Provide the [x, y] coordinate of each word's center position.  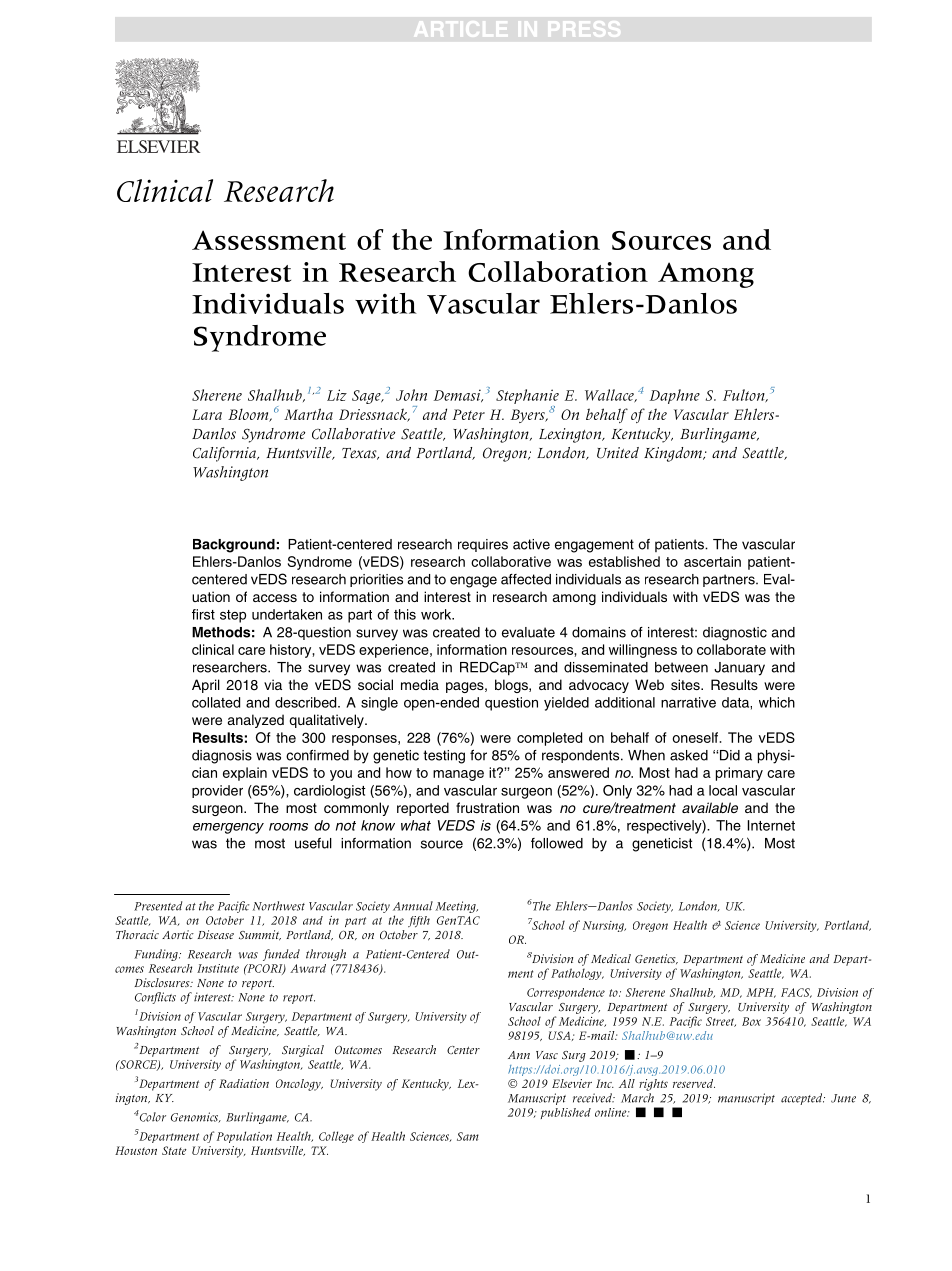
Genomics [196, 1117]
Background [234, 546]
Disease [215, 934]
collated [216, 702]
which [777, 702]
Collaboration [558, 271]
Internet [771, 825]
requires [483, 545]
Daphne [675, 396]
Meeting [456, 907]
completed [549, 739]
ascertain [712, 561]
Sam [468, 1136]
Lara [207, 414]
